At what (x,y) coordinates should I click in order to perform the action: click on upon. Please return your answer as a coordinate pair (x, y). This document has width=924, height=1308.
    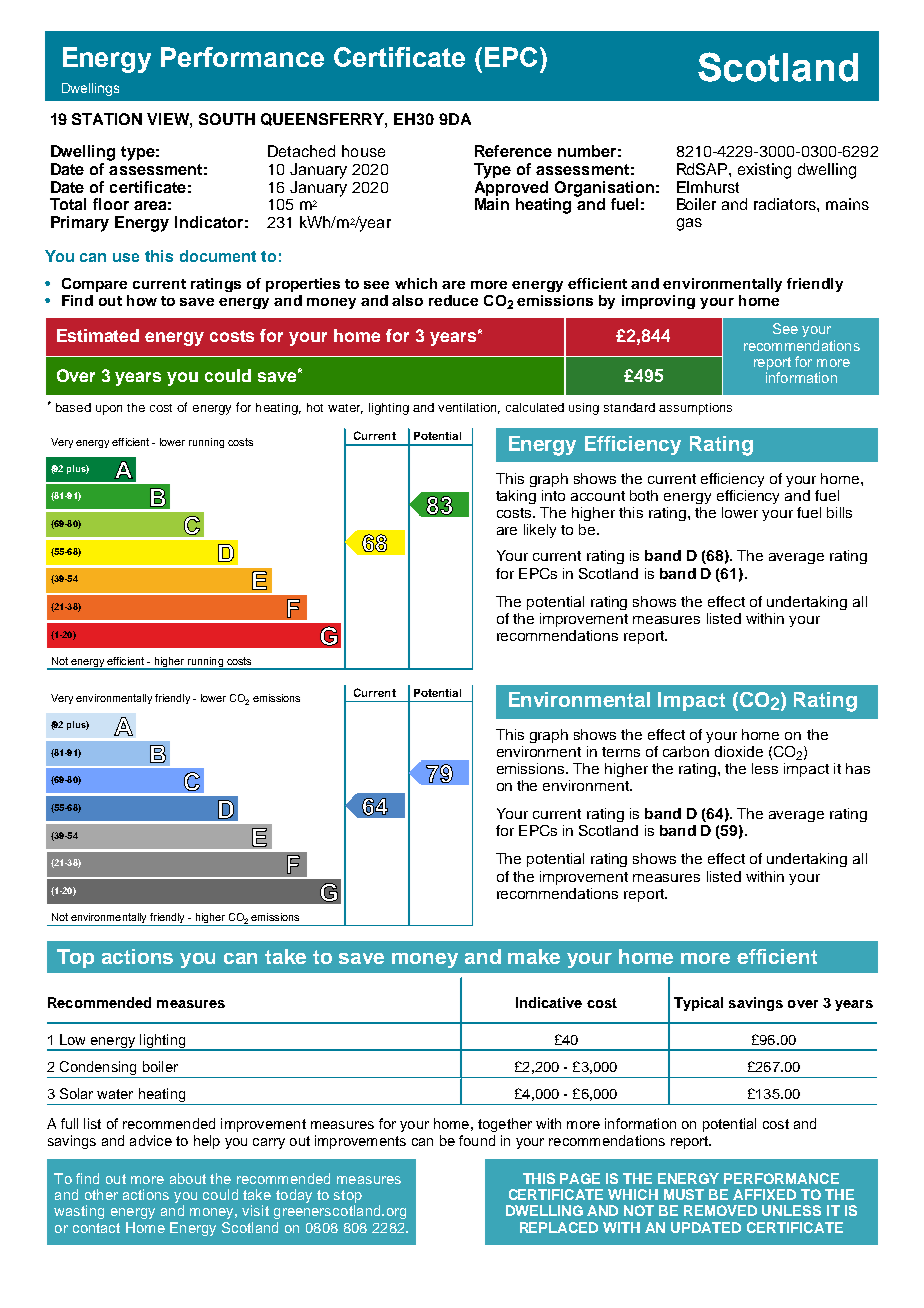
    Looking at the image, I should click on (109, 410).
